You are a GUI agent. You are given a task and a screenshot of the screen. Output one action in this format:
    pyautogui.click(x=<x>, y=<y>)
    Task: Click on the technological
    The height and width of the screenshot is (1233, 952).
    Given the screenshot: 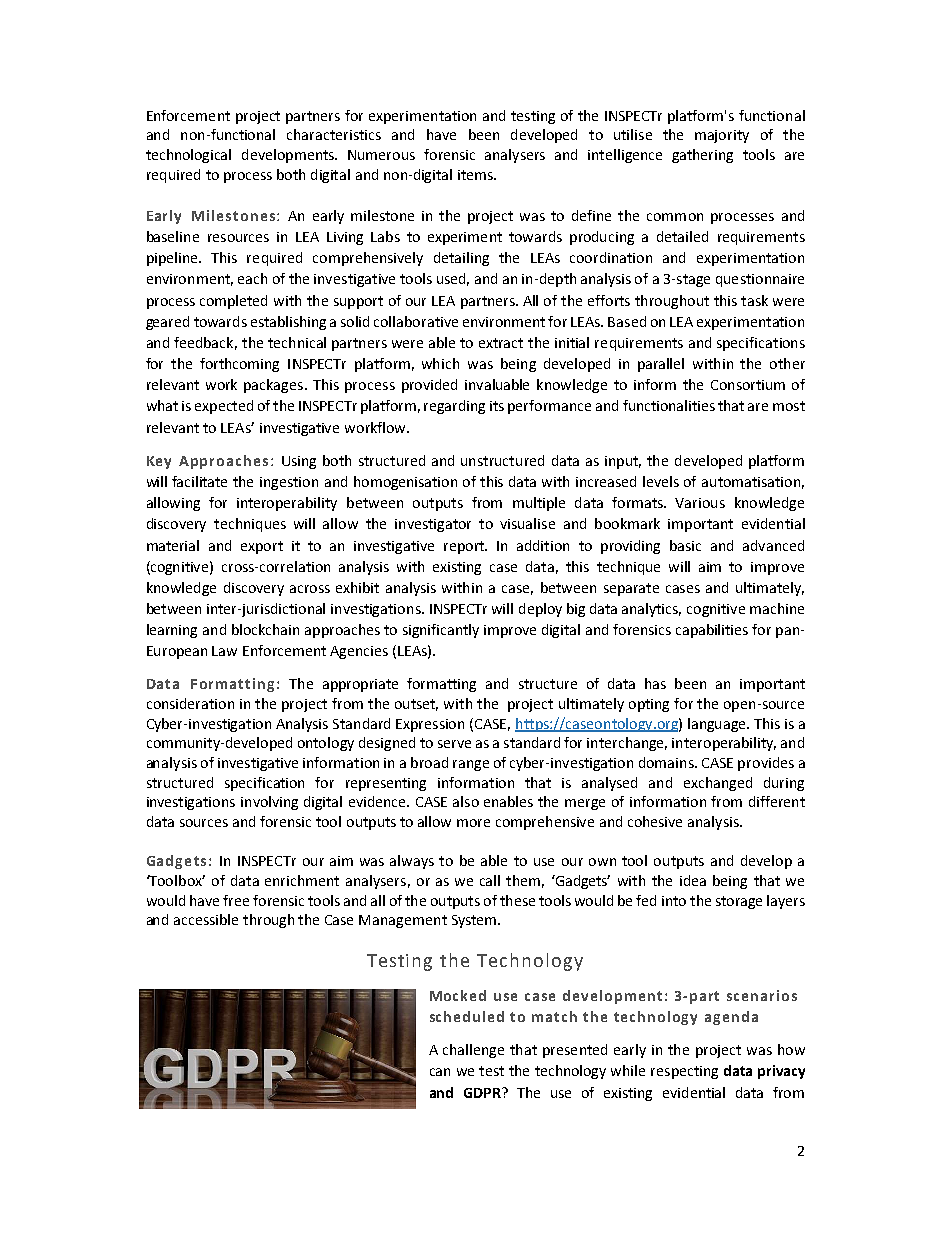 What is the action you would take?
    pyautogui.click(x=188, y=156)
